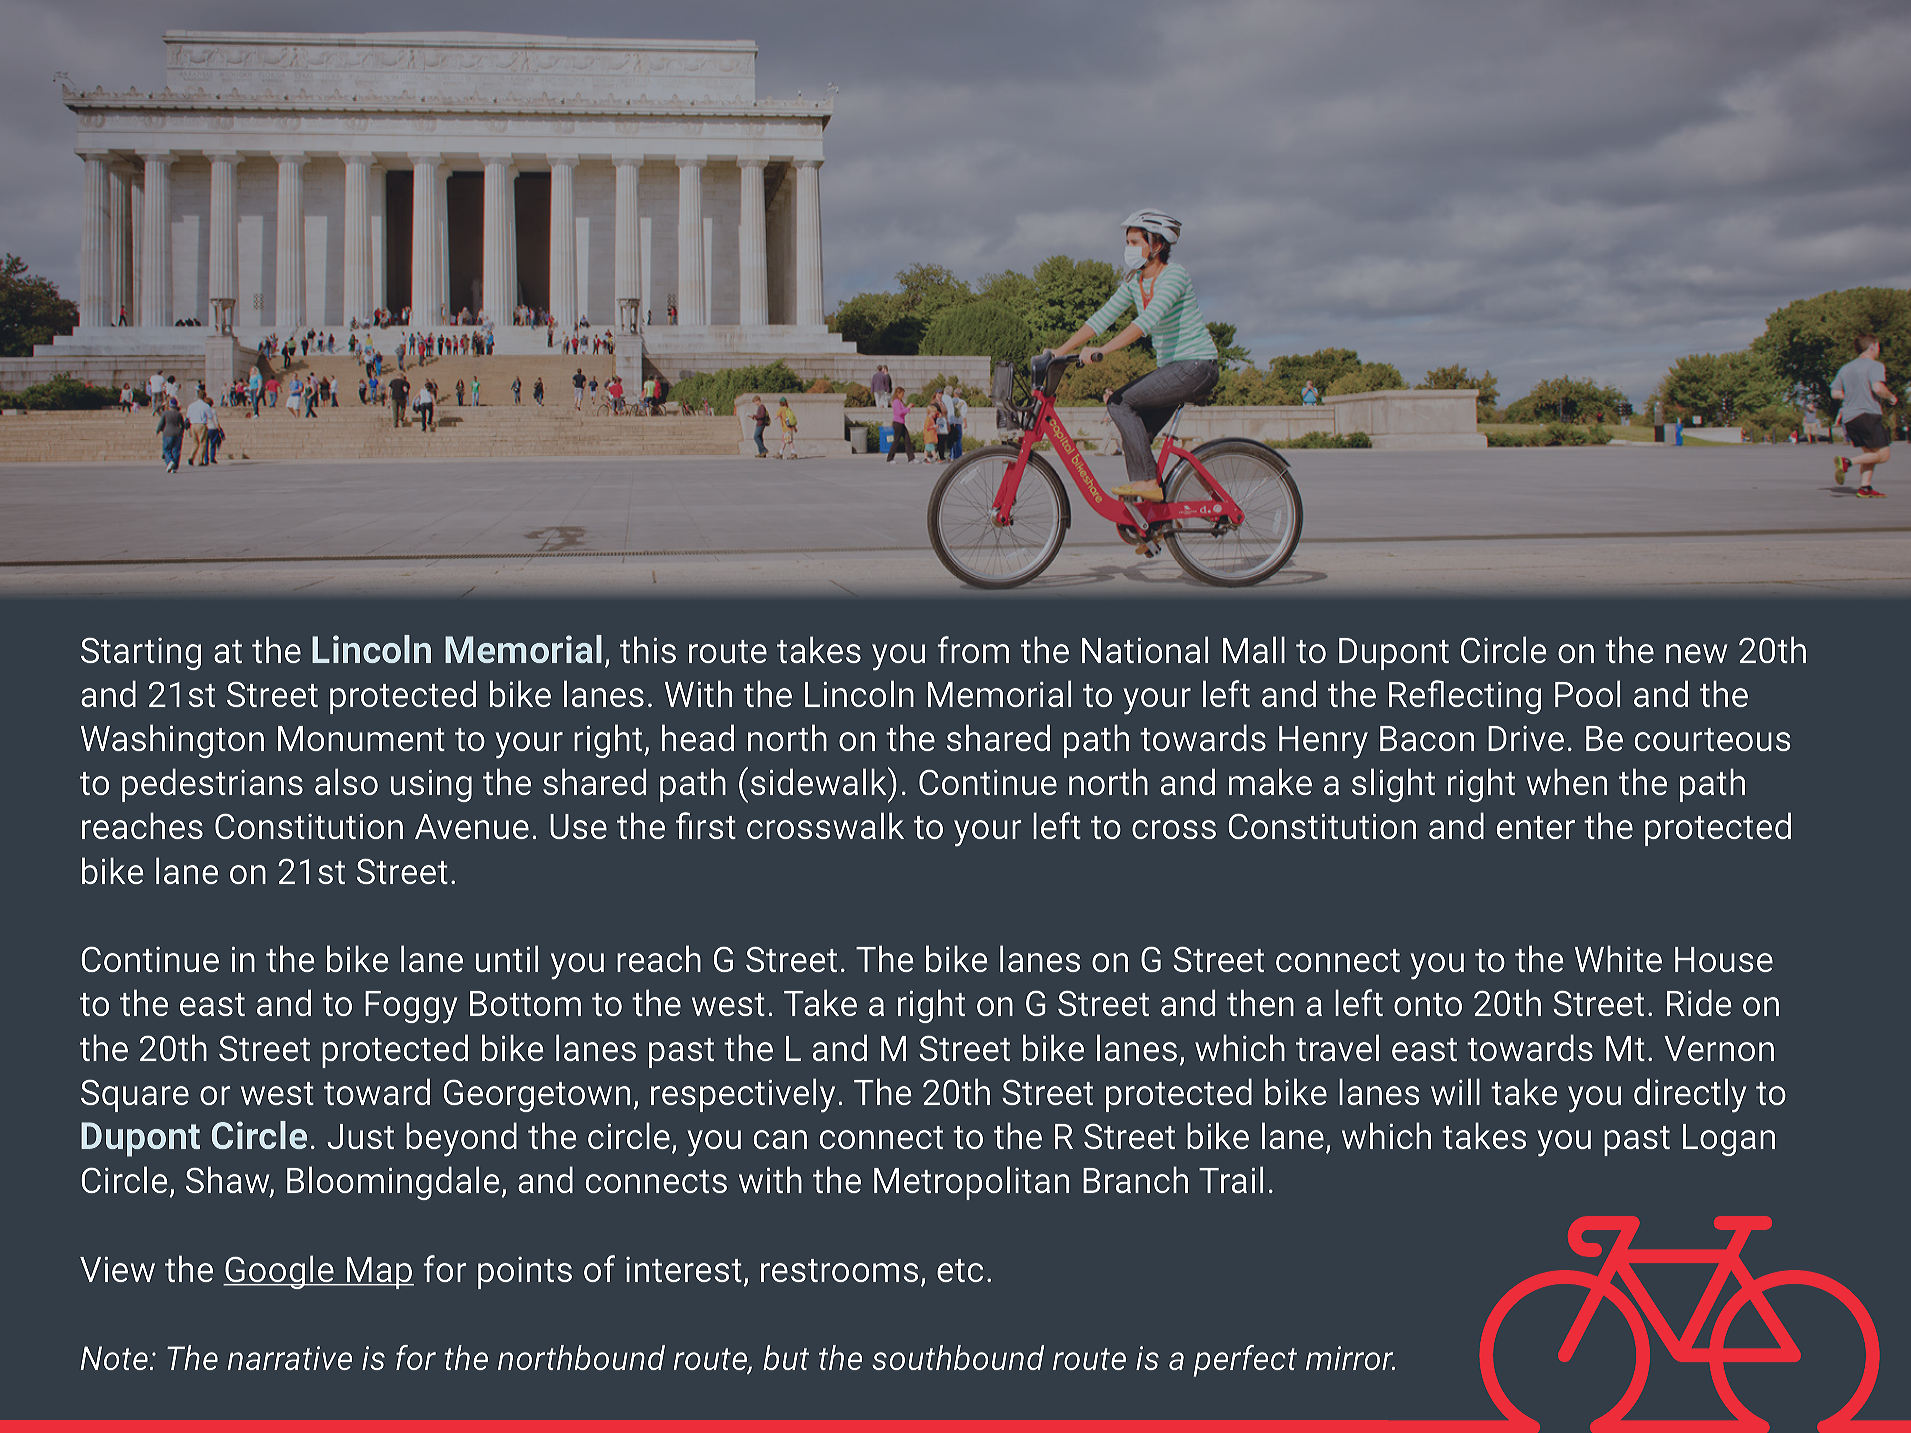 Image resolution: width=1911 pixels, height=1433 pixels. I want to click on enter, so click(1536, 827).
